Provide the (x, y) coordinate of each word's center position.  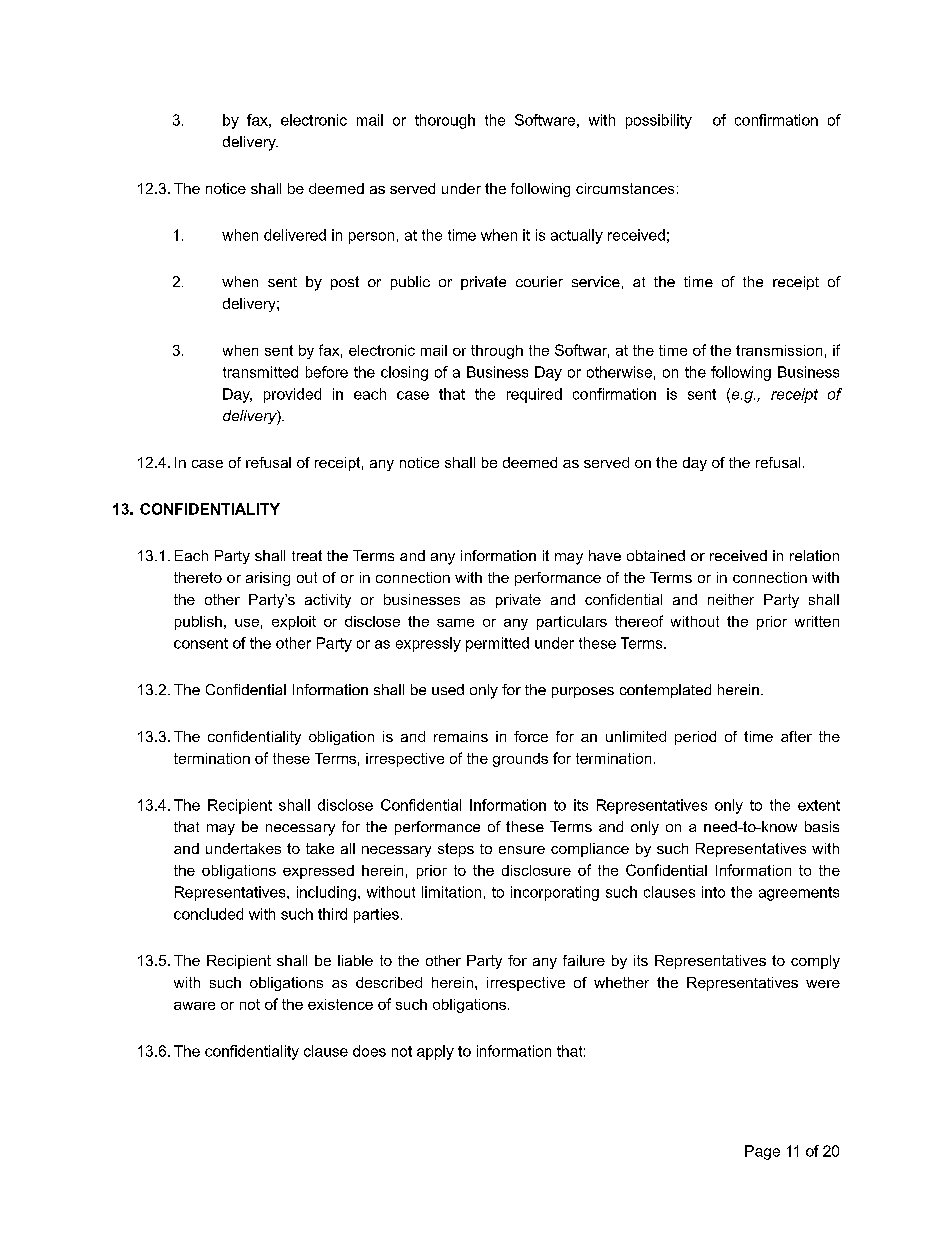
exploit (294, 623)
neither (731, 599)
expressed (318, 872)
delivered (295, 235)
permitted (497, 644)
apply (435, 1052)
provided (292, 395)
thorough (445, 121)
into (713, 892)
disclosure (536, 870)
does (369, 1051)
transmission (779, 350)
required (534, 395)
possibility (659, 121)
